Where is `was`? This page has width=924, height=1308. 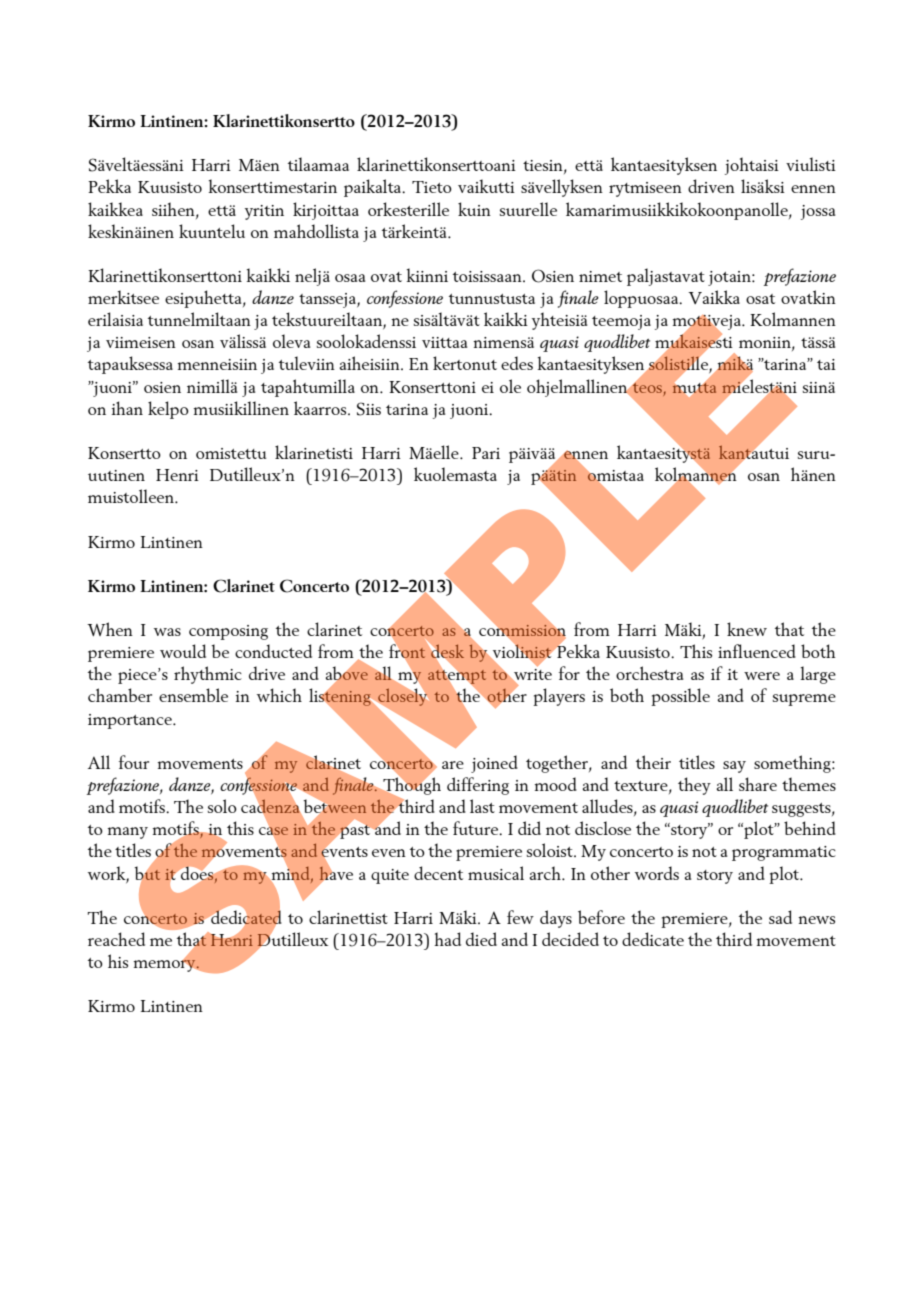 was is located at coordinates (167, 632).
